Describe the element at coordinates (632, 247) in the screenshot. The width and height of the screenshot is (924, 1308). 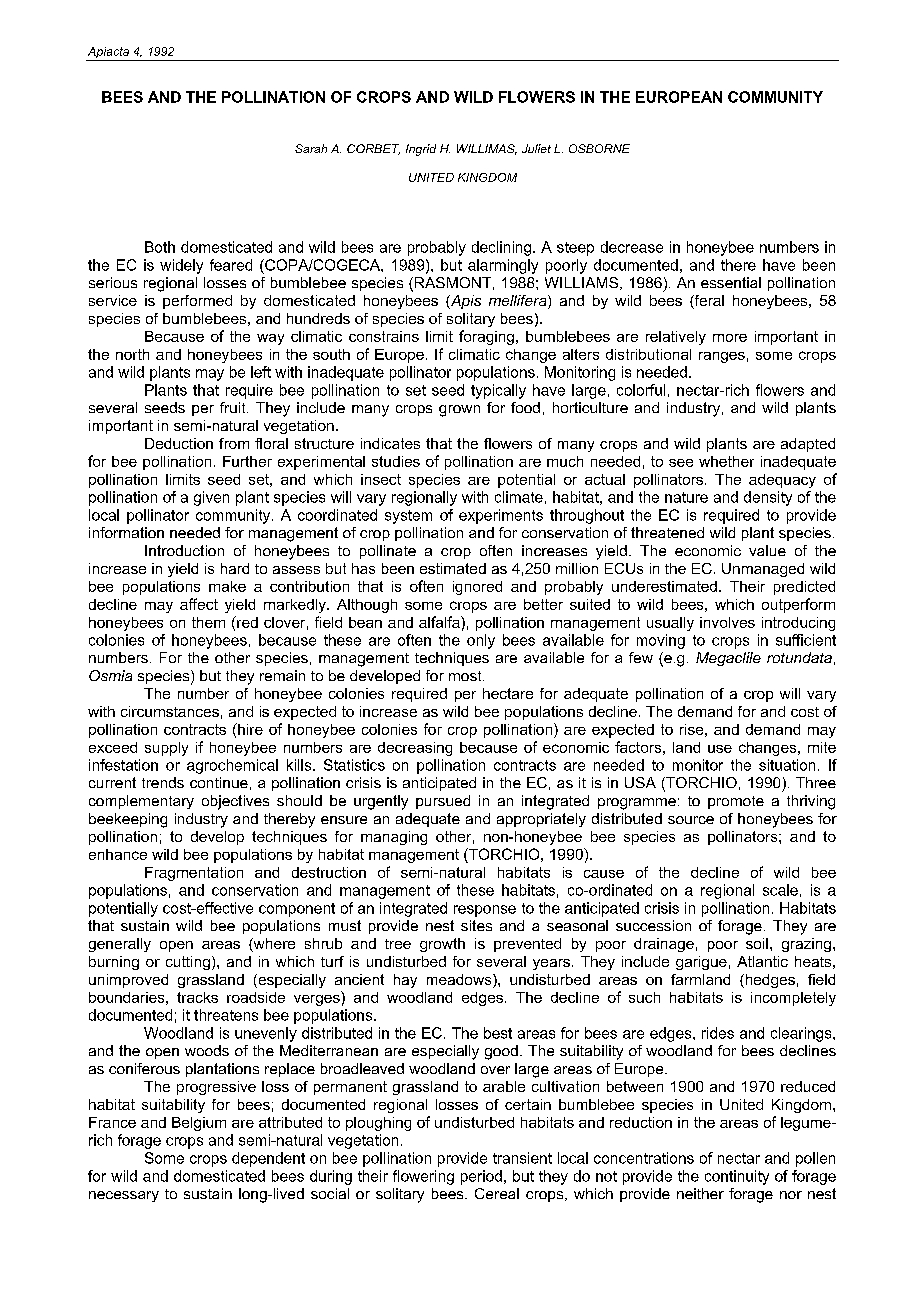
I see `decrease` at that location.
